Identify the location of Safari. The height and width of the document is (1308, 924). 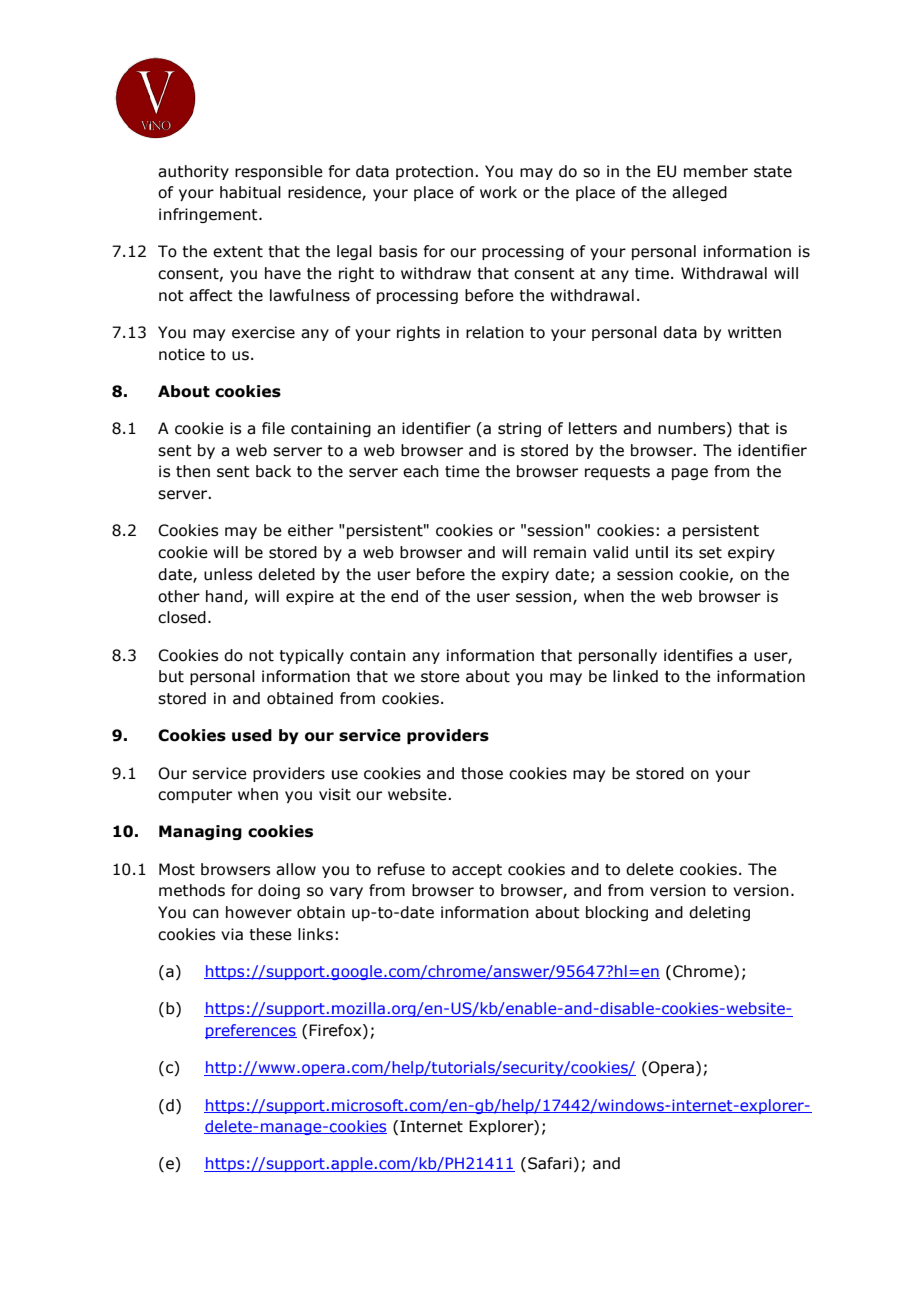
(550, 1163).
